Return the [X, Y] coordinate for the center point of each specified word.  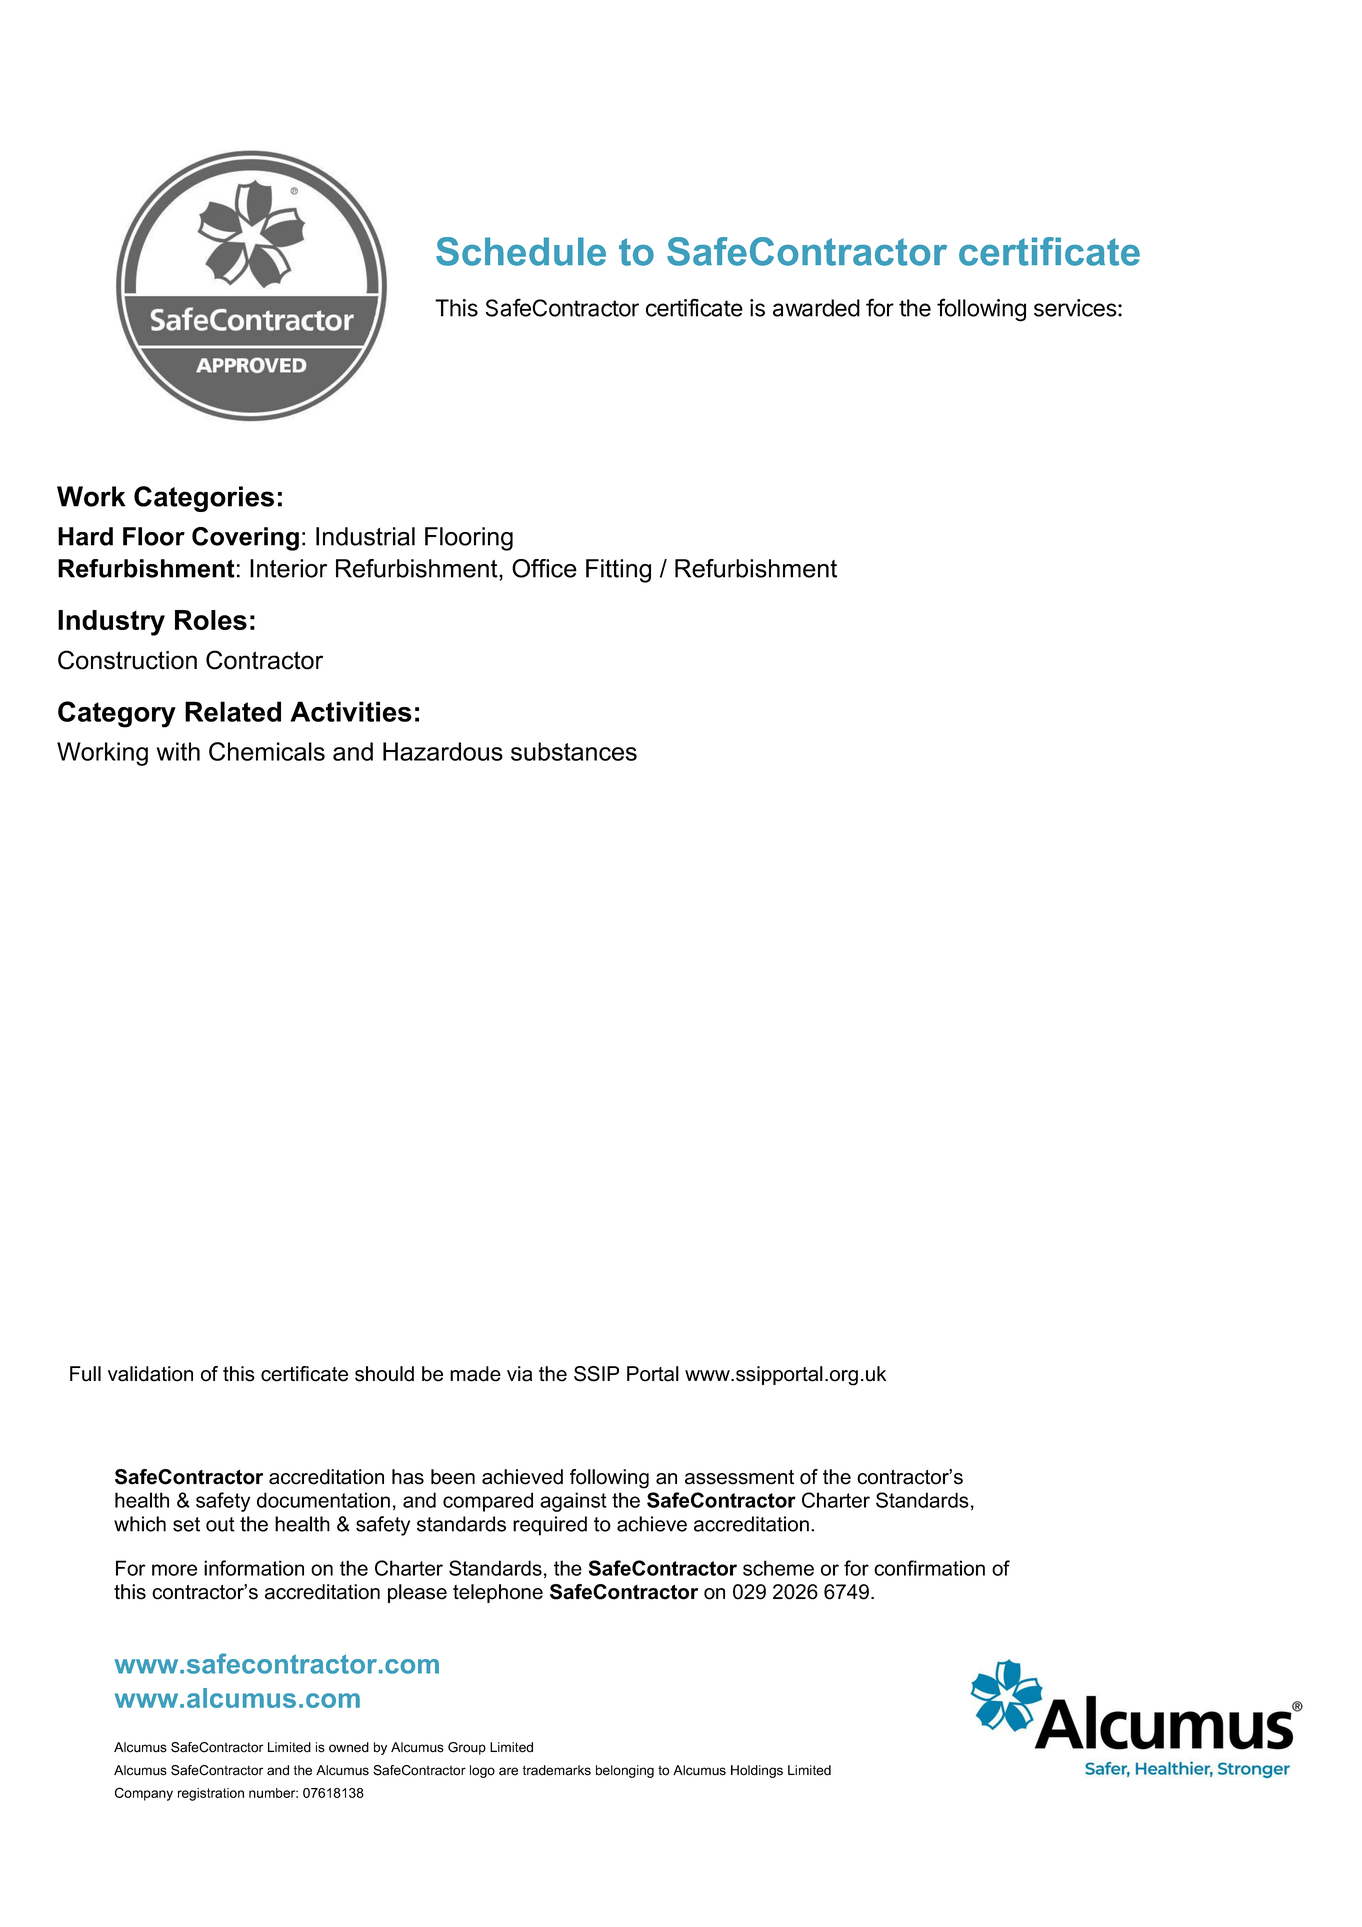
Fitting [618, 571]
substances [574, 751]
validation [150, 1374]
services [1075, 308]
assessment [739, 1477]
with [178, 751]
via [519, 1374]
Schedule [521, 251]
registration [211, 1794]
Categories [204, 499]
